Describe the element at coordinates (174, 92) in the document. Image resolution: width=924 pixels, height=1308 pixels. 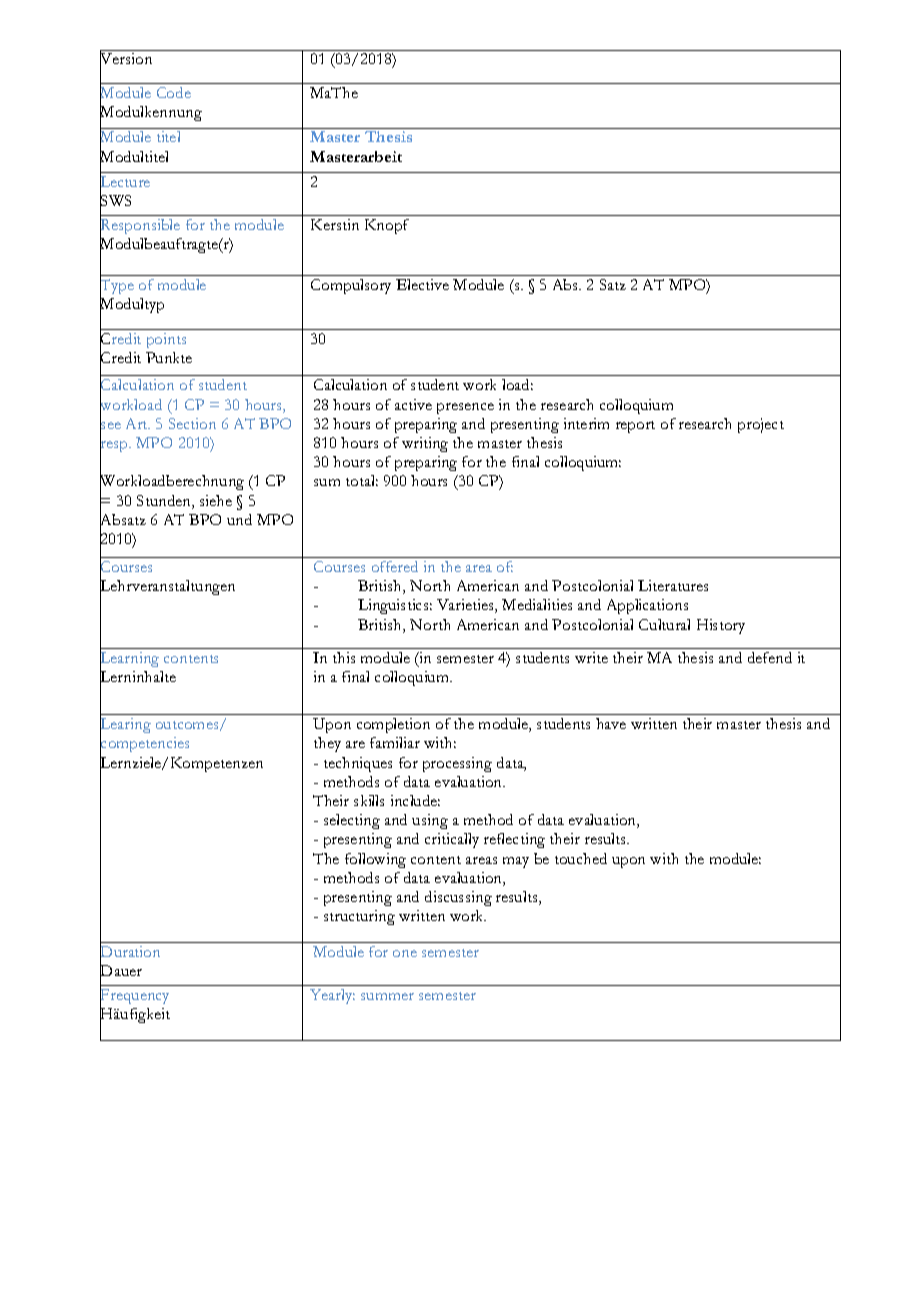
I see `Code` at that location.
